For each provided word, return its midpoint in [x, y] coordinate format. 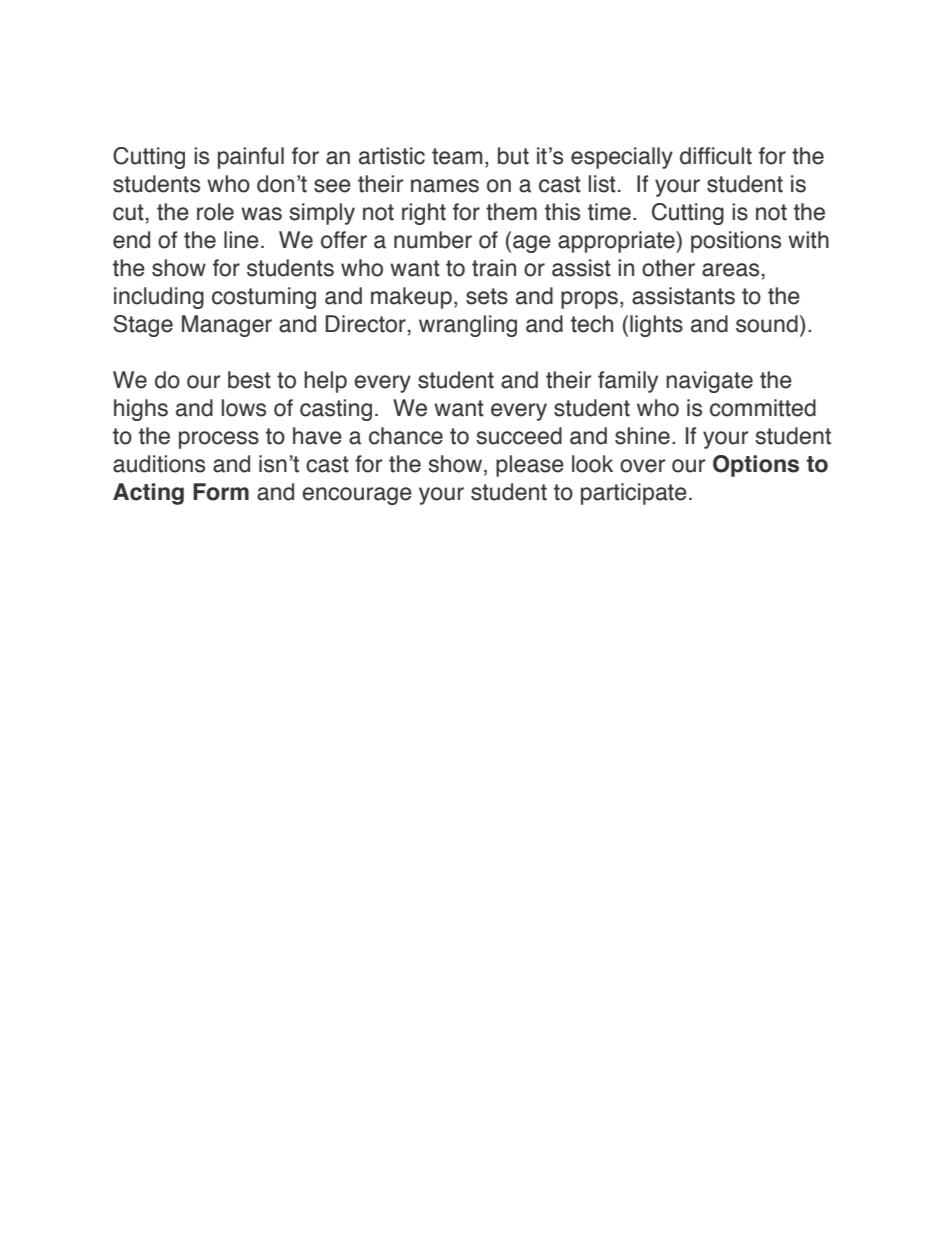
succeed [519, 436]
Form [221, 492]
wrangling [468, 326]
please [530, 466]
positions [736, 242]
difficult [716, 156]
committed [763, 408]
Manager [227, 326]
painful [251, 158]
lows [244, 408]
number [433, 240]
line [241, 240]
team [457, 156]
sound [767, 324]
